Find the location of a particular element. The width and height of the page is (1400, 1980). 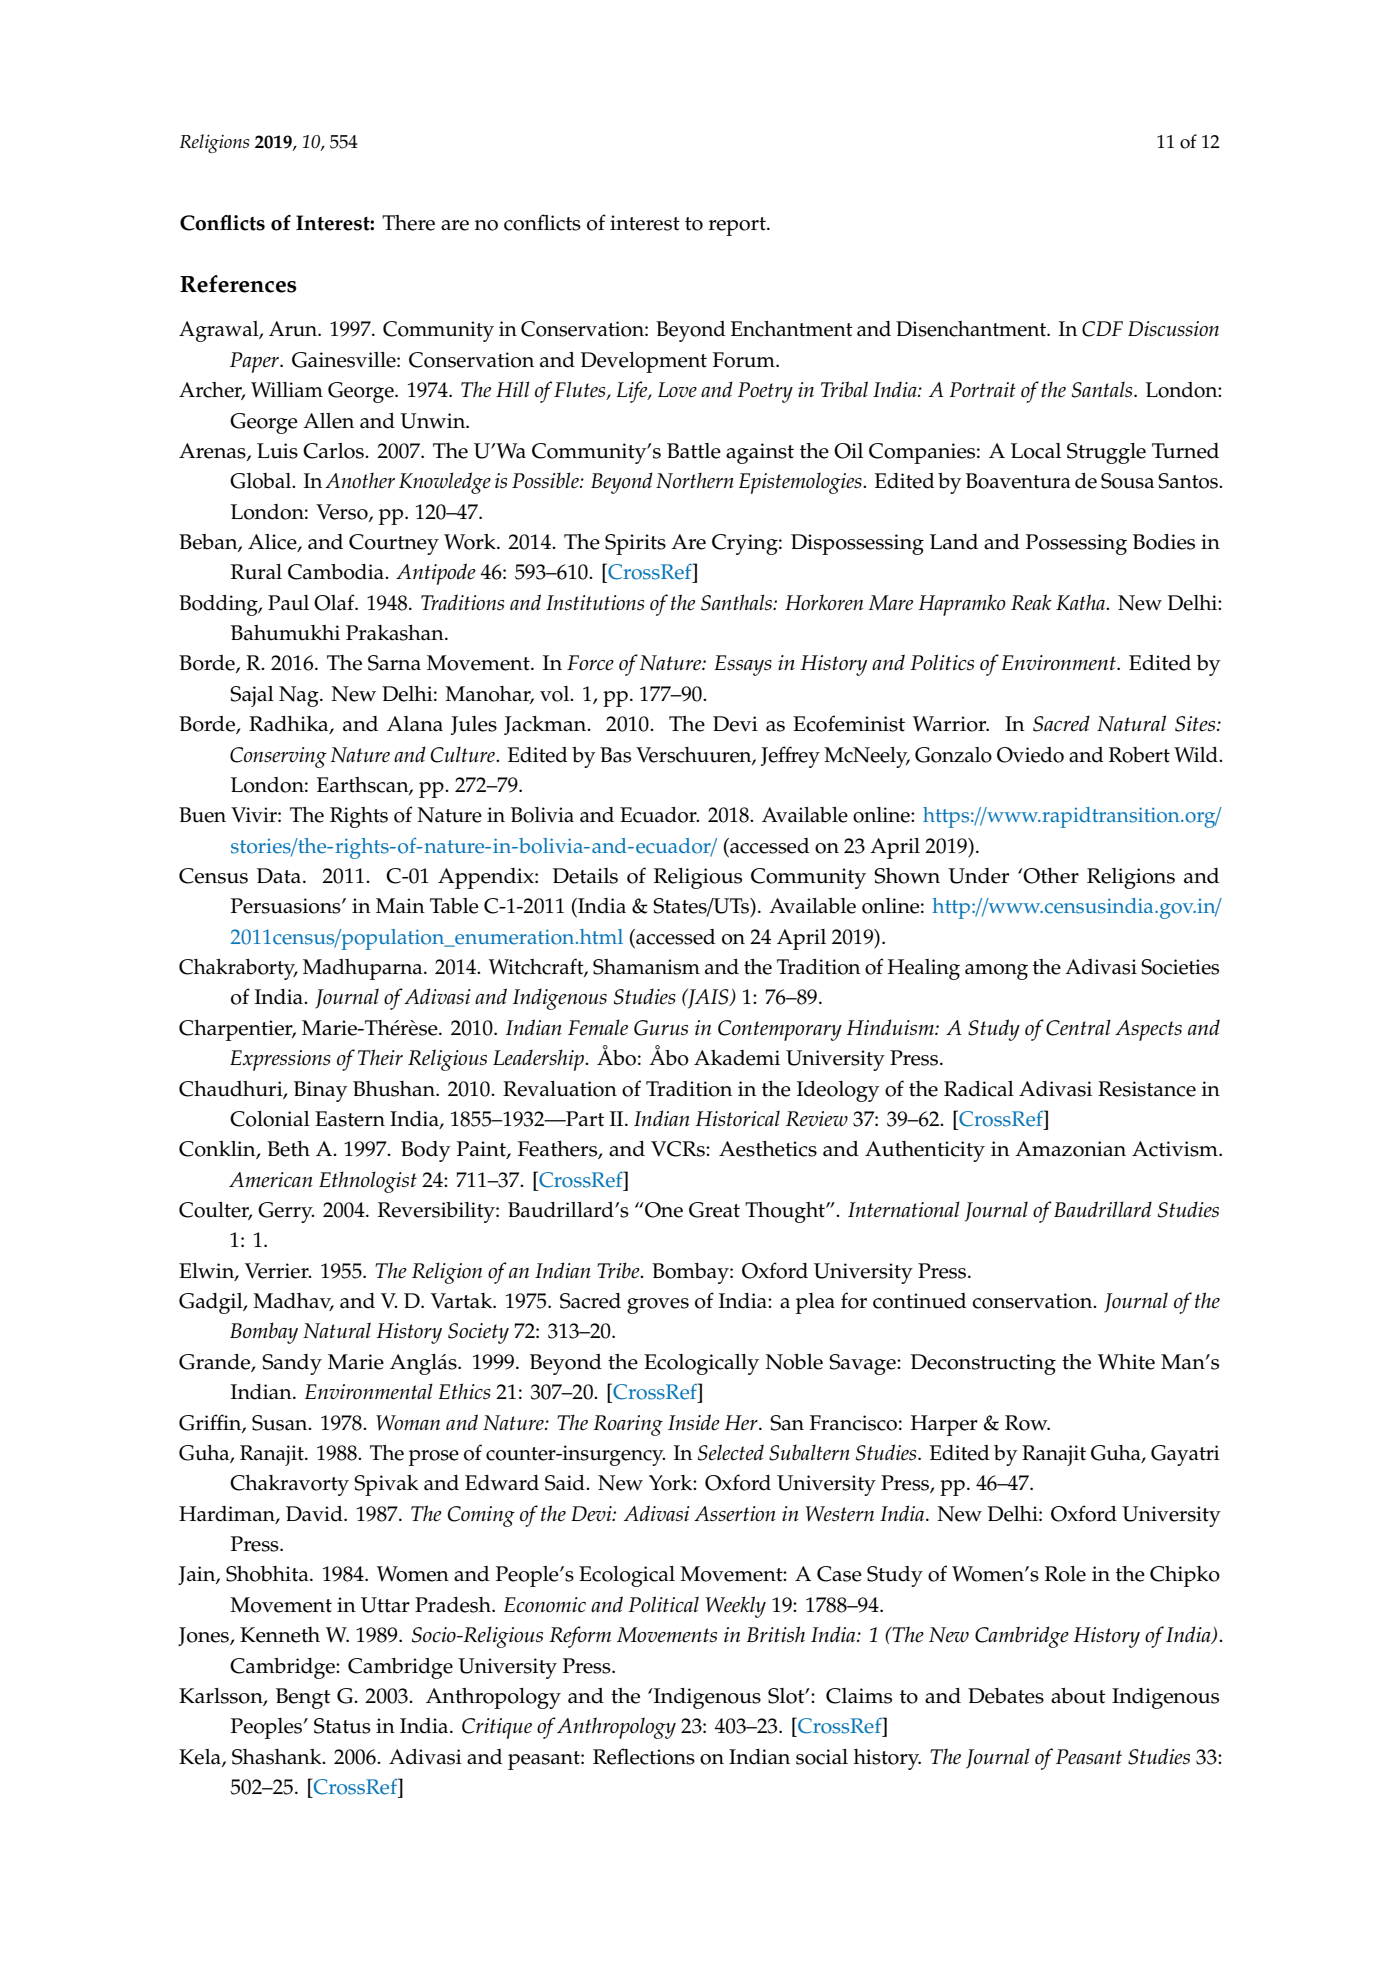

Bengt is located at coordinates (303, 1698).
